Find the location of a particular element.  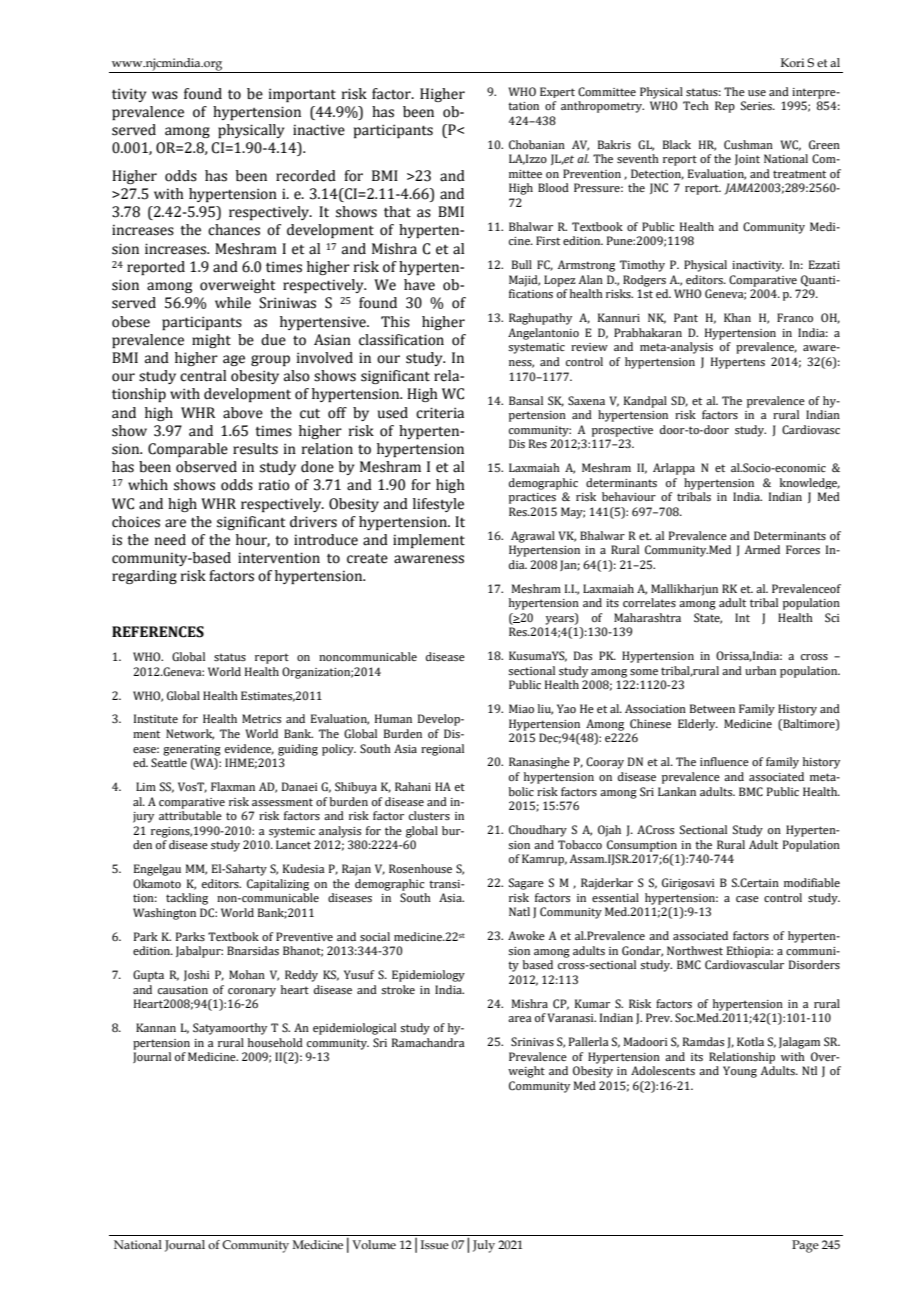

Flaxman is located at coordinates (233, 786).
